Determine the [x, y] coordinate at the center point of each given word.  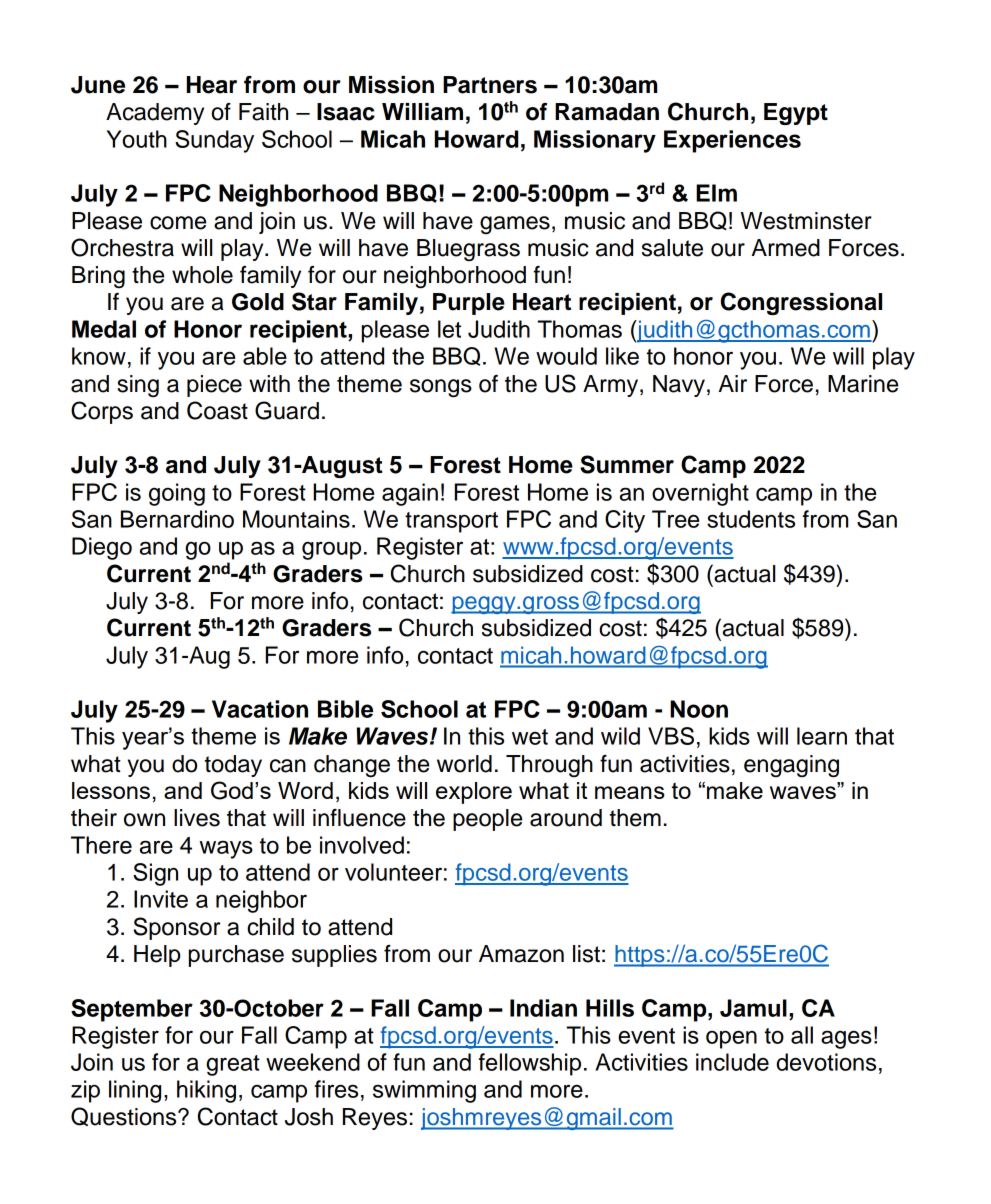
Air [733, 383]
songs [441, 388]
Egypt [796, 114]
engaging [791, 766]
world [464, 764]
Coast [217, 410]
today [233, 766]
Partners [490, 85]
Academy [155, 114]
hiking [206, 1091]
